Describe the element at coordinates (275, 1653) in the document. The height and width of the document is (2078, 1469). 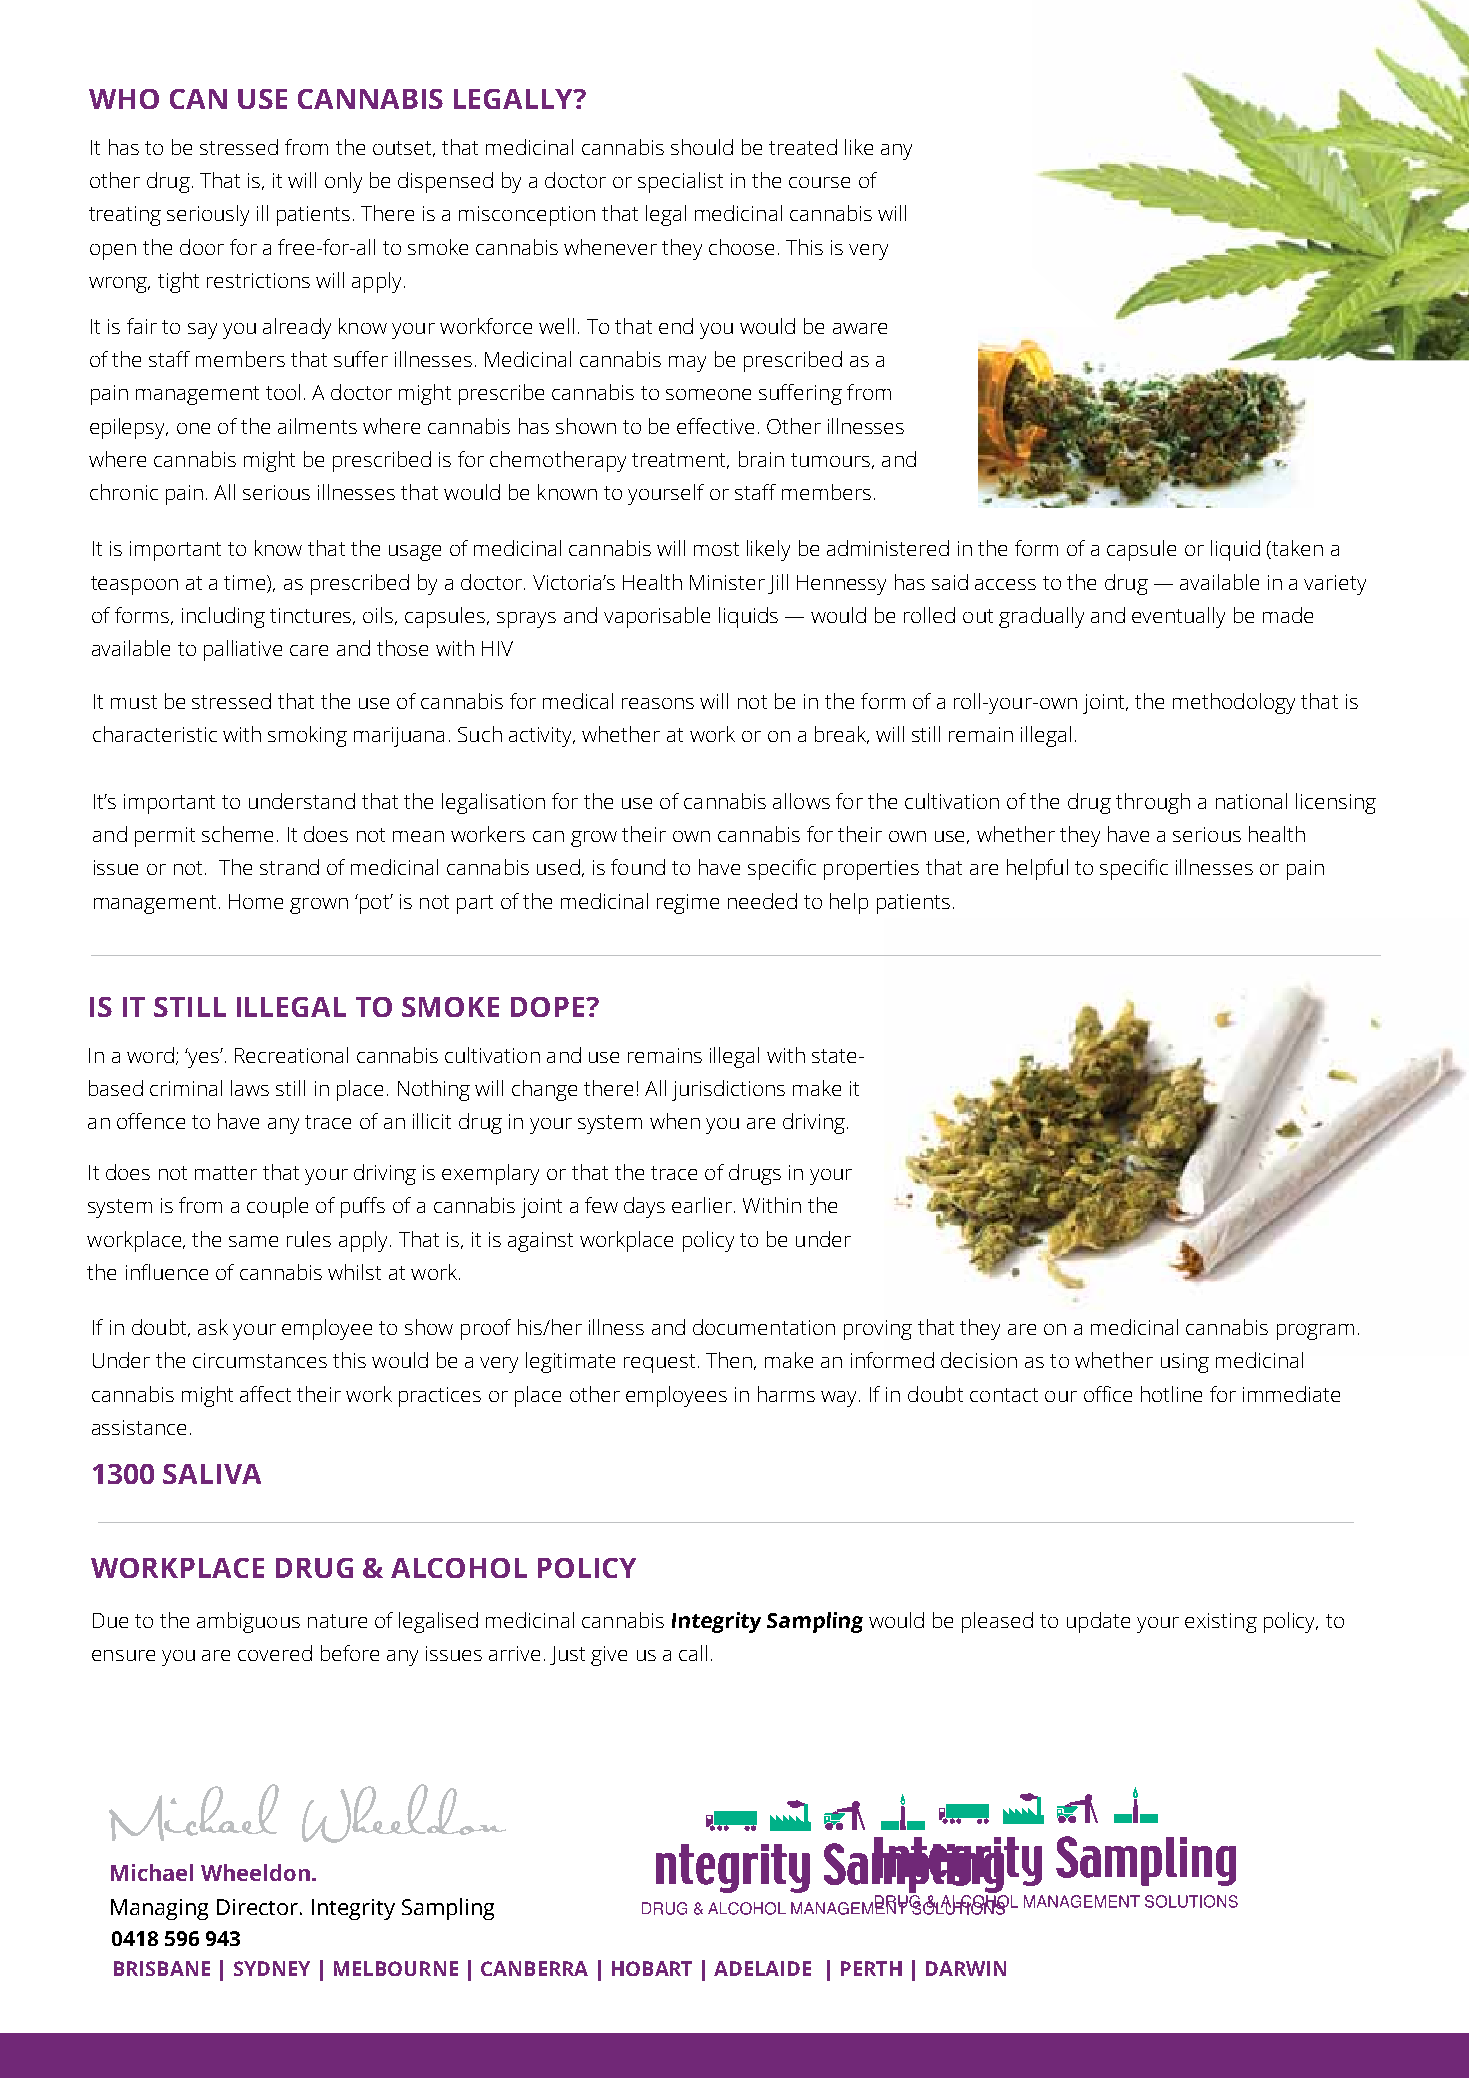
I see `covered` at that location.
